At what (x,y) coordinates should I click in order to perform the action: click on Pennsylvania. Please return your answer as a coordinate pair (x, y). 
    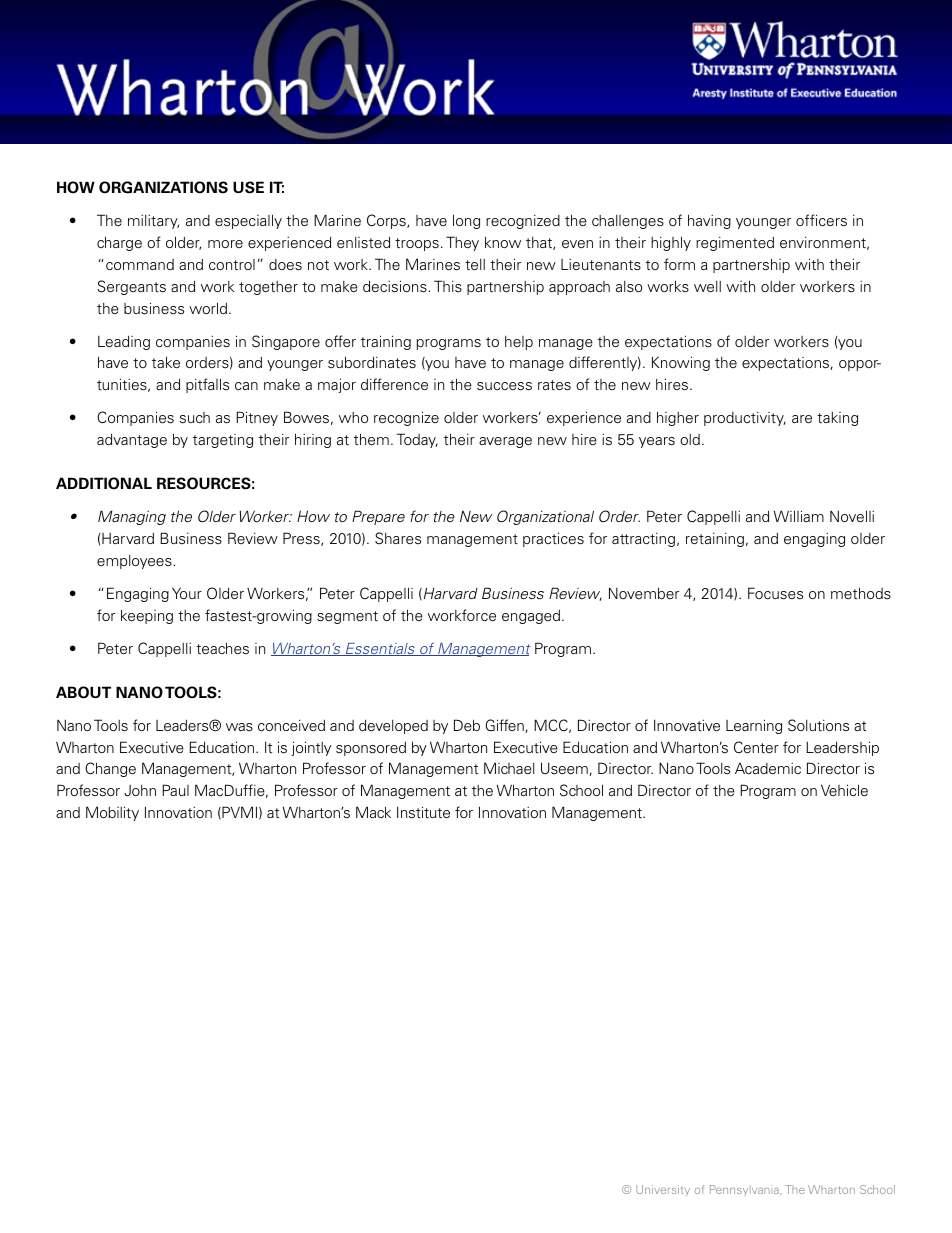
    Looking at the image, I should click on (745, 1190).
